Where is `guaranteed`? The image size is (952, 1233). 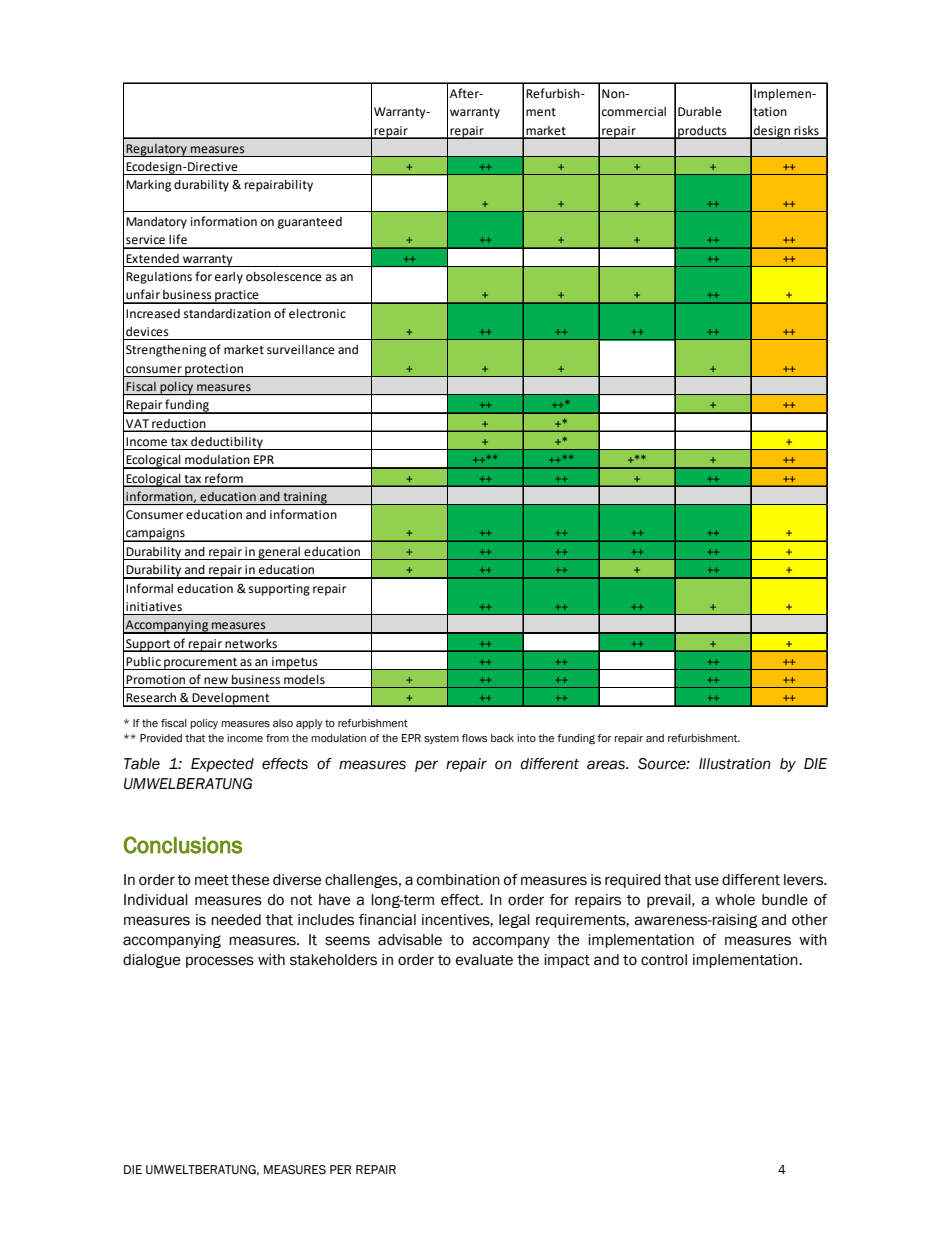 guaranteed is located at coordinates (310, 223).
